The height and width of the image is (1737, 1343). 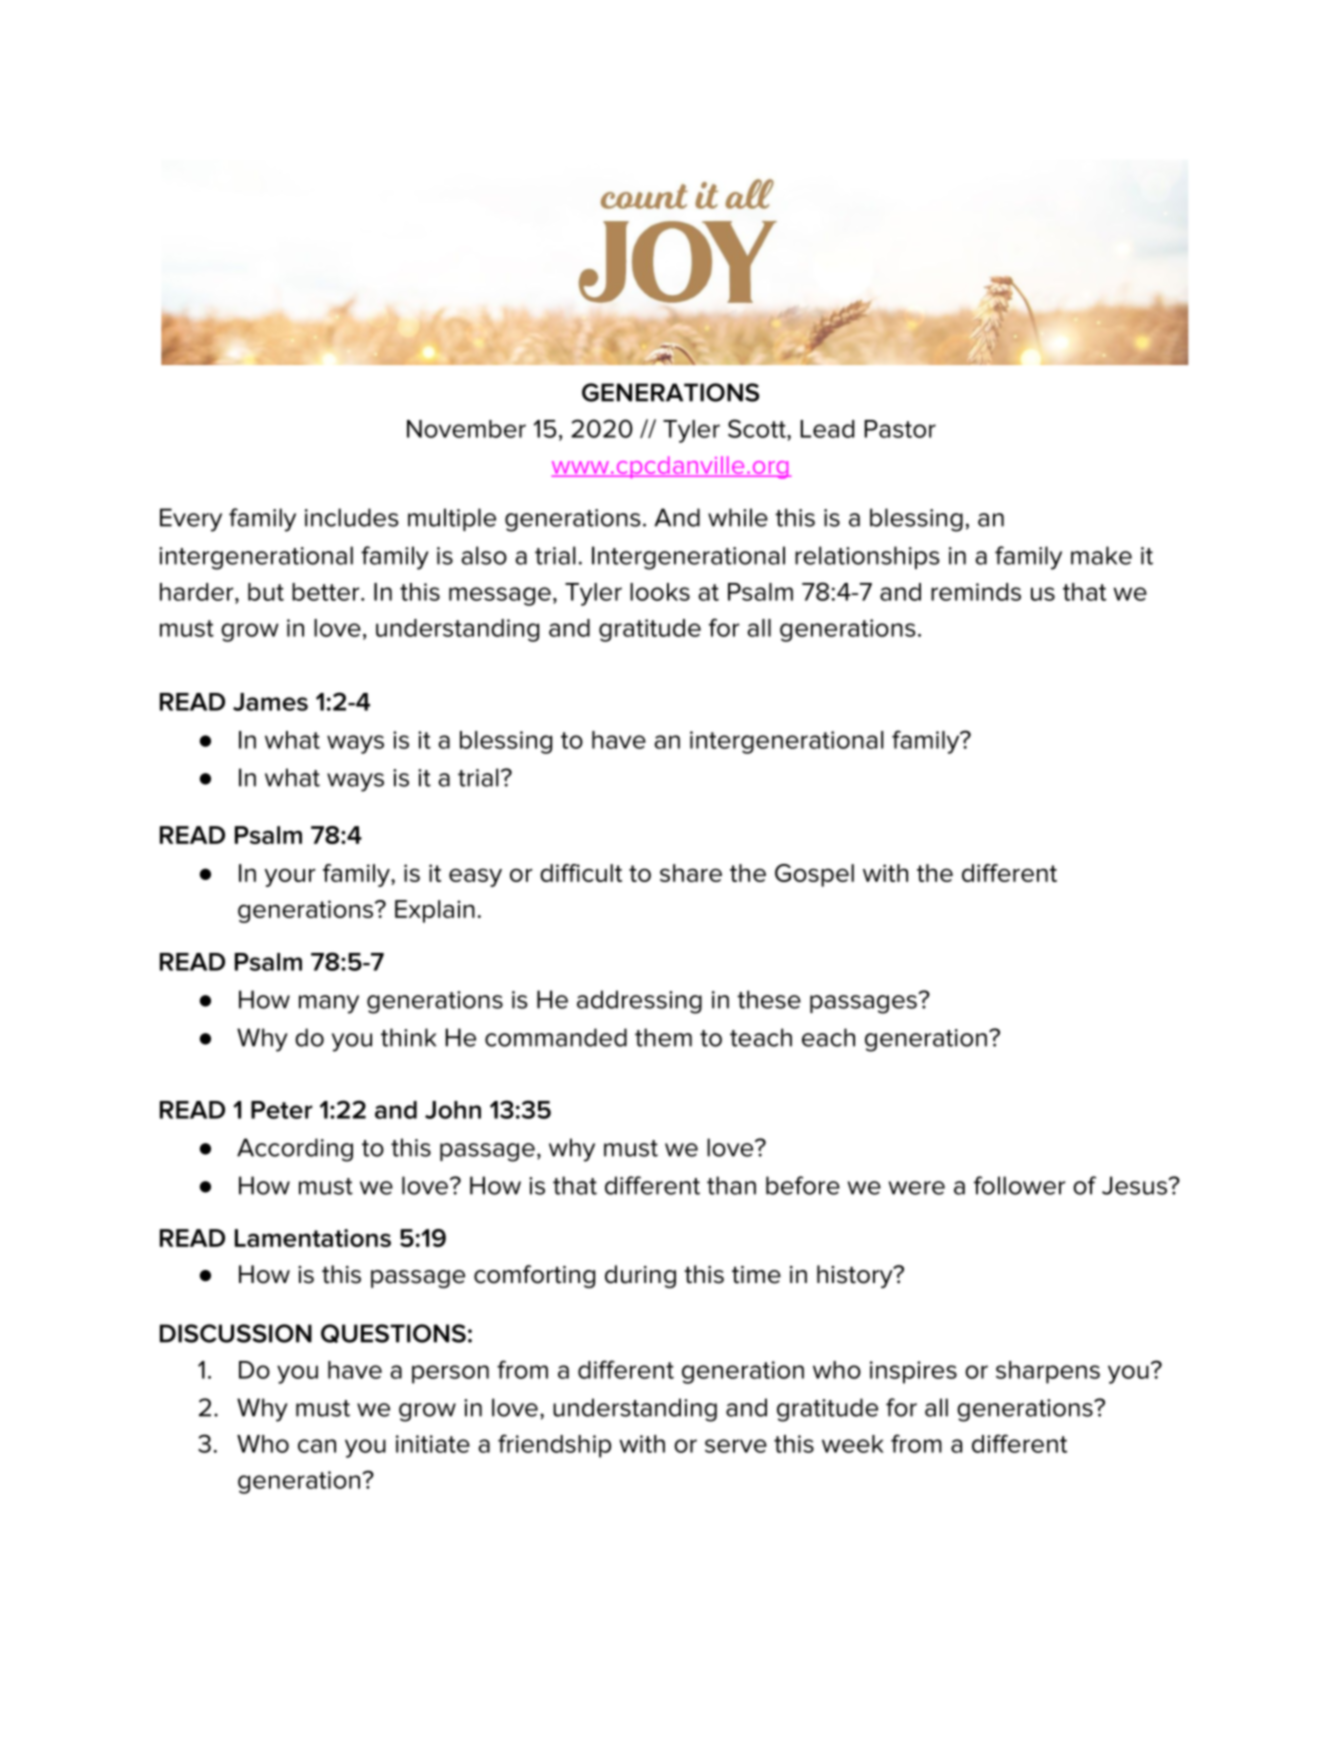 I want to click on Gospel, so click(x=814, y=875).
